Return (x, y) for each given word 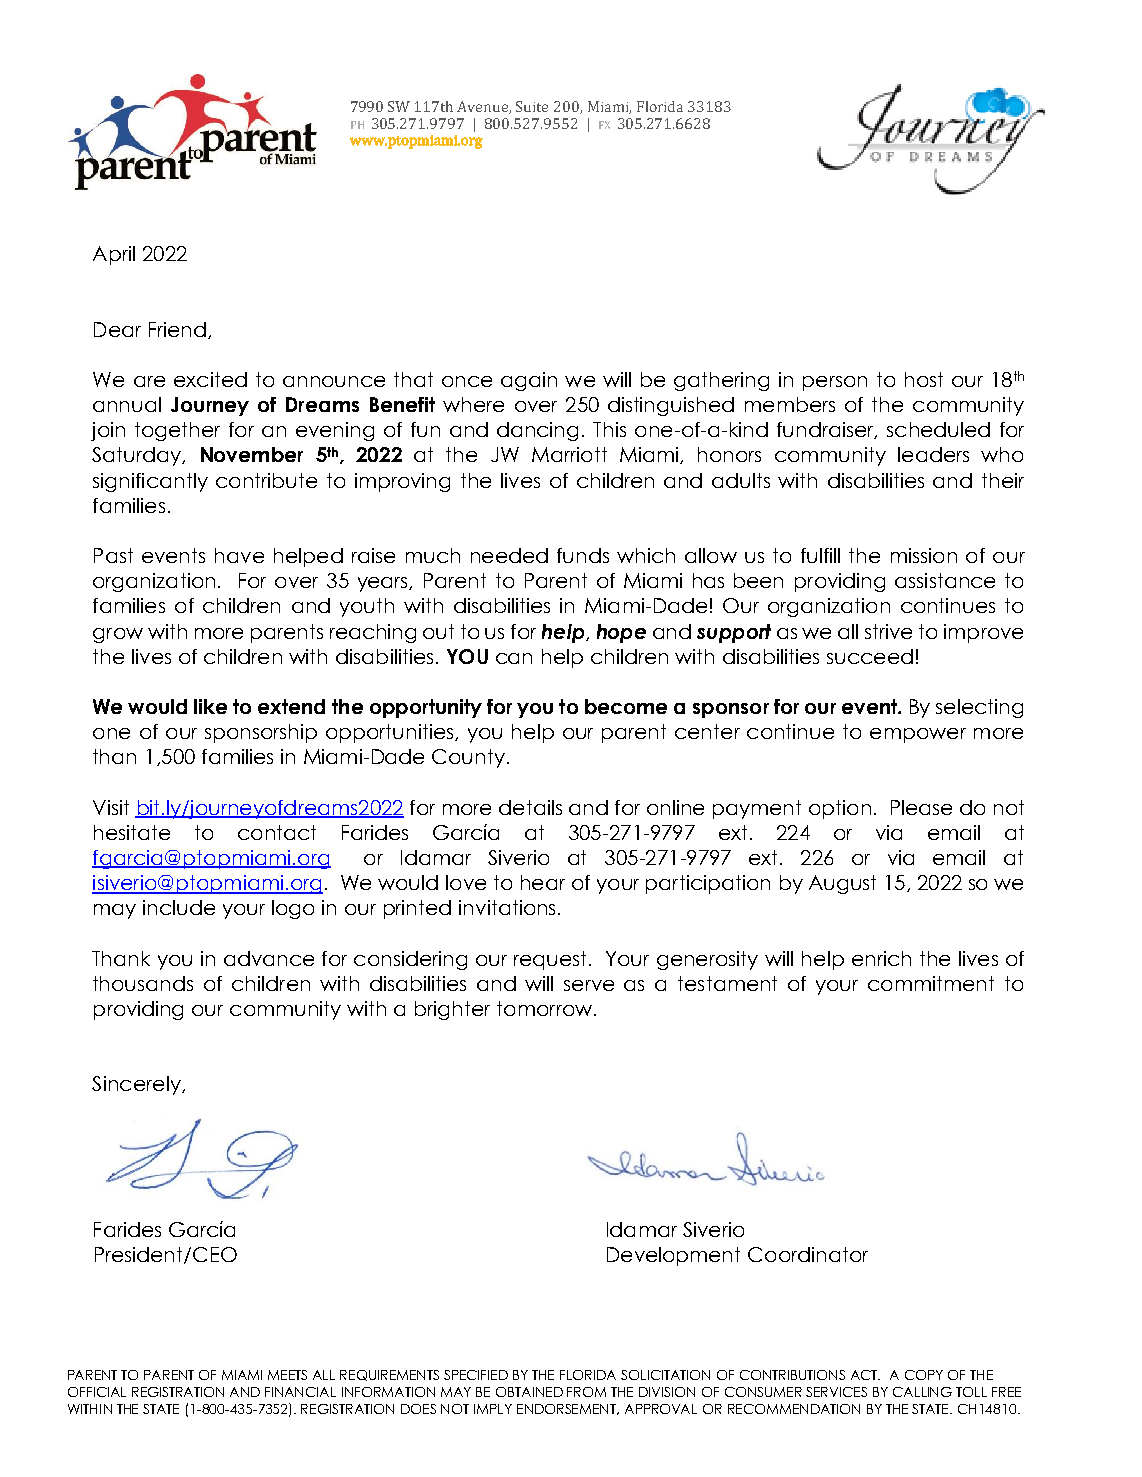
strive (888, 631)
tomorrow (546, 1008)
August (842, 884)
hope (621, 633)
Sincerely (137, 1085)
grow (118, 635)
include (179, 907)
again (529, 381)
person (835, 383)
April (114, 255)
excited (210, 379)
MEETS (287, 1375)
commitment (931, 983)
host (924, 379)
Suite (532, 106)
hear (543, 882)
